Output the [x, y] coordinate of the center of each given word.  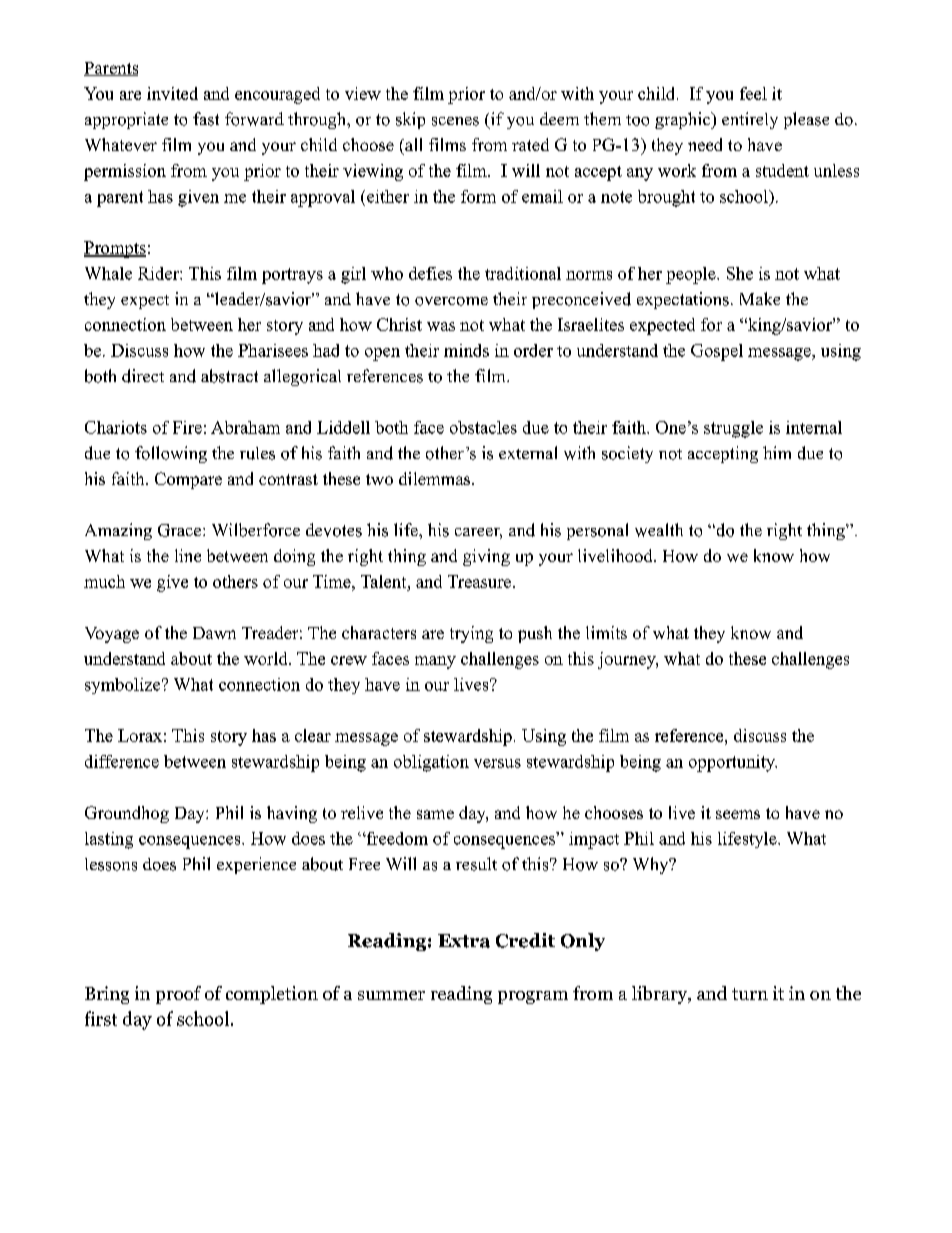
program [533, 997]
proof [178, 995]
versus [497, 763]
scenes [455, 121]
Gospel [717, 352]
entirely [750, 120]
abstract [229, 376]
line [188, 555]
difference [122, 761]
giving [486, 557]
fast [206, 119]
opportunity [733, 763]
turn [750, 994]
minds [466, 350]
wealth [659, 530]
